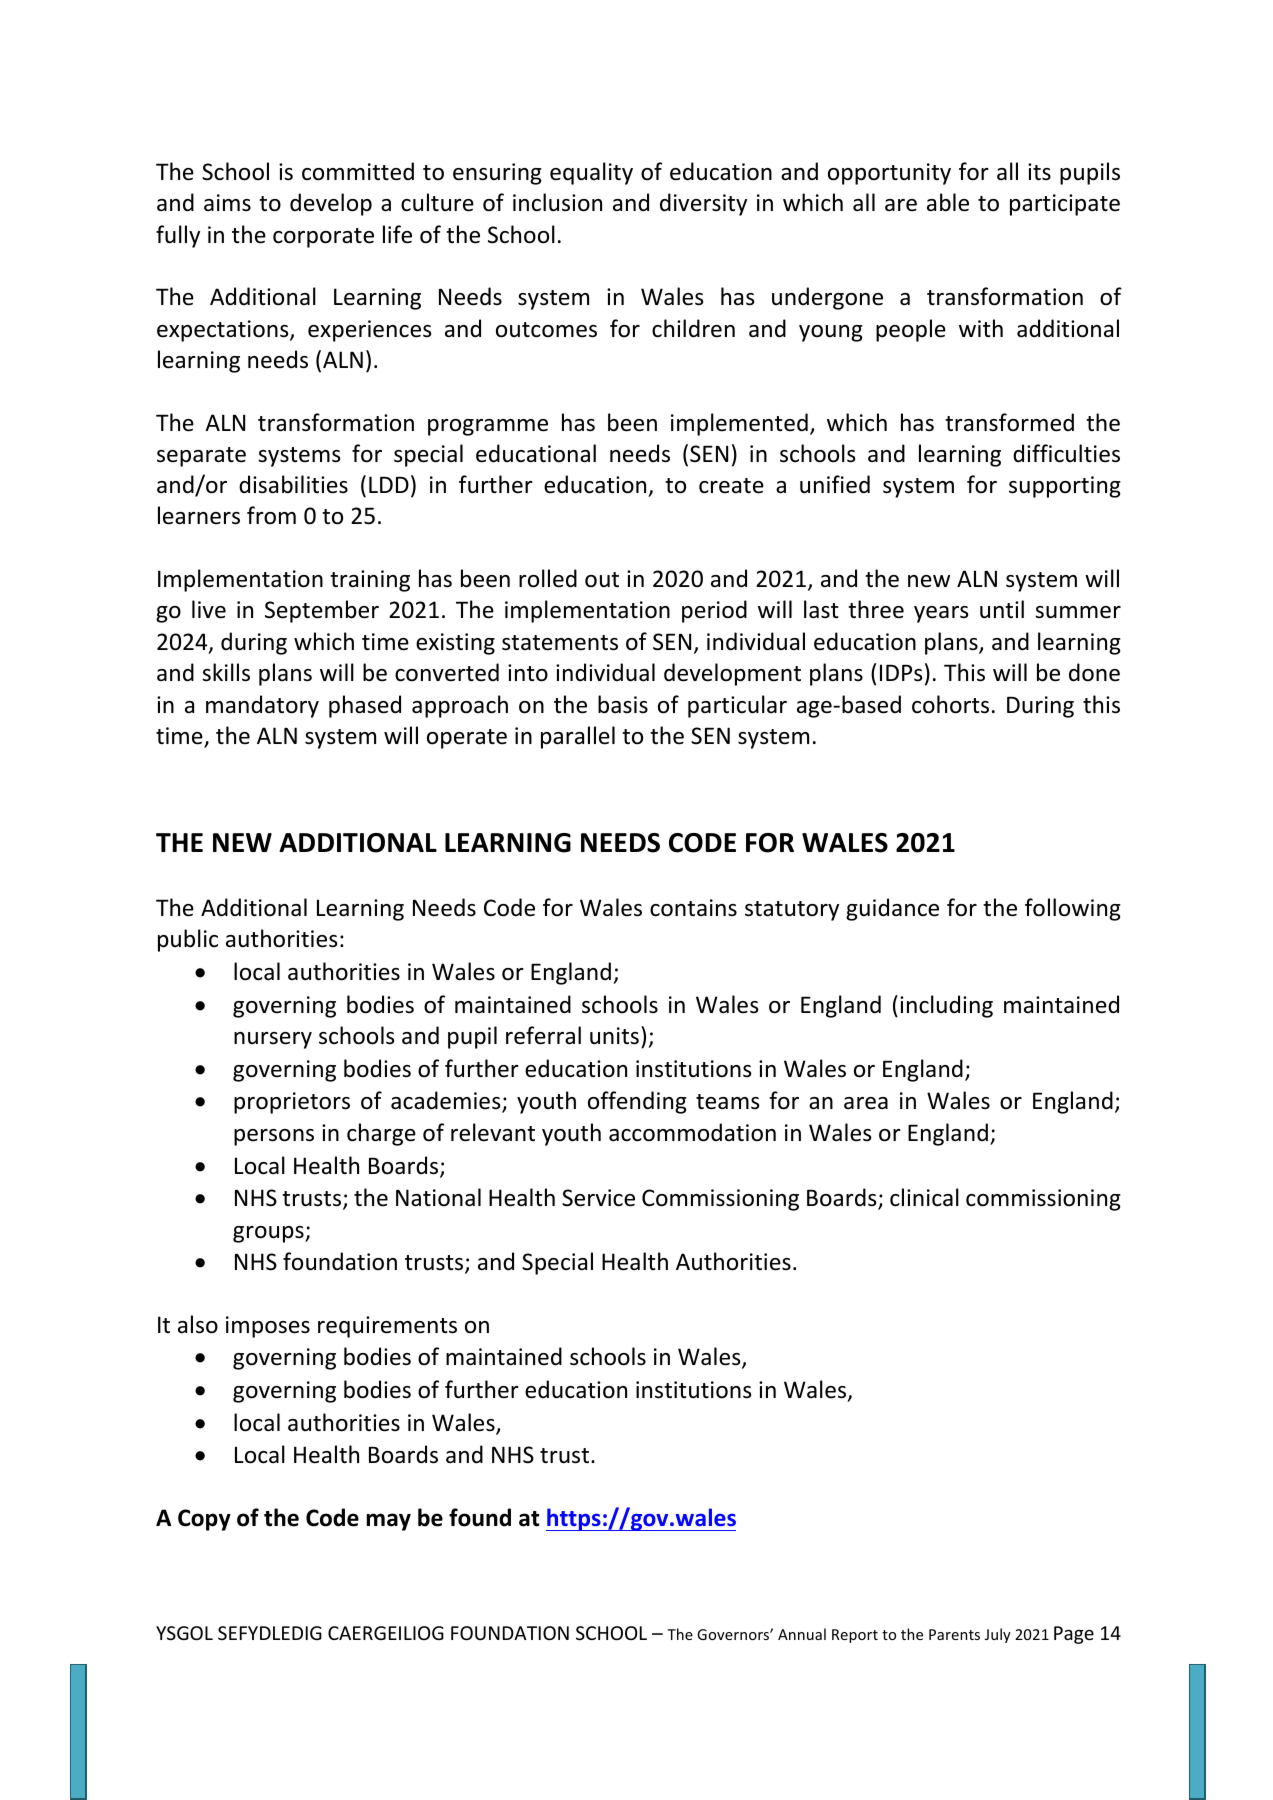  Describe the element at coordinates (948, 202) in the document. I see `able` at that location.
